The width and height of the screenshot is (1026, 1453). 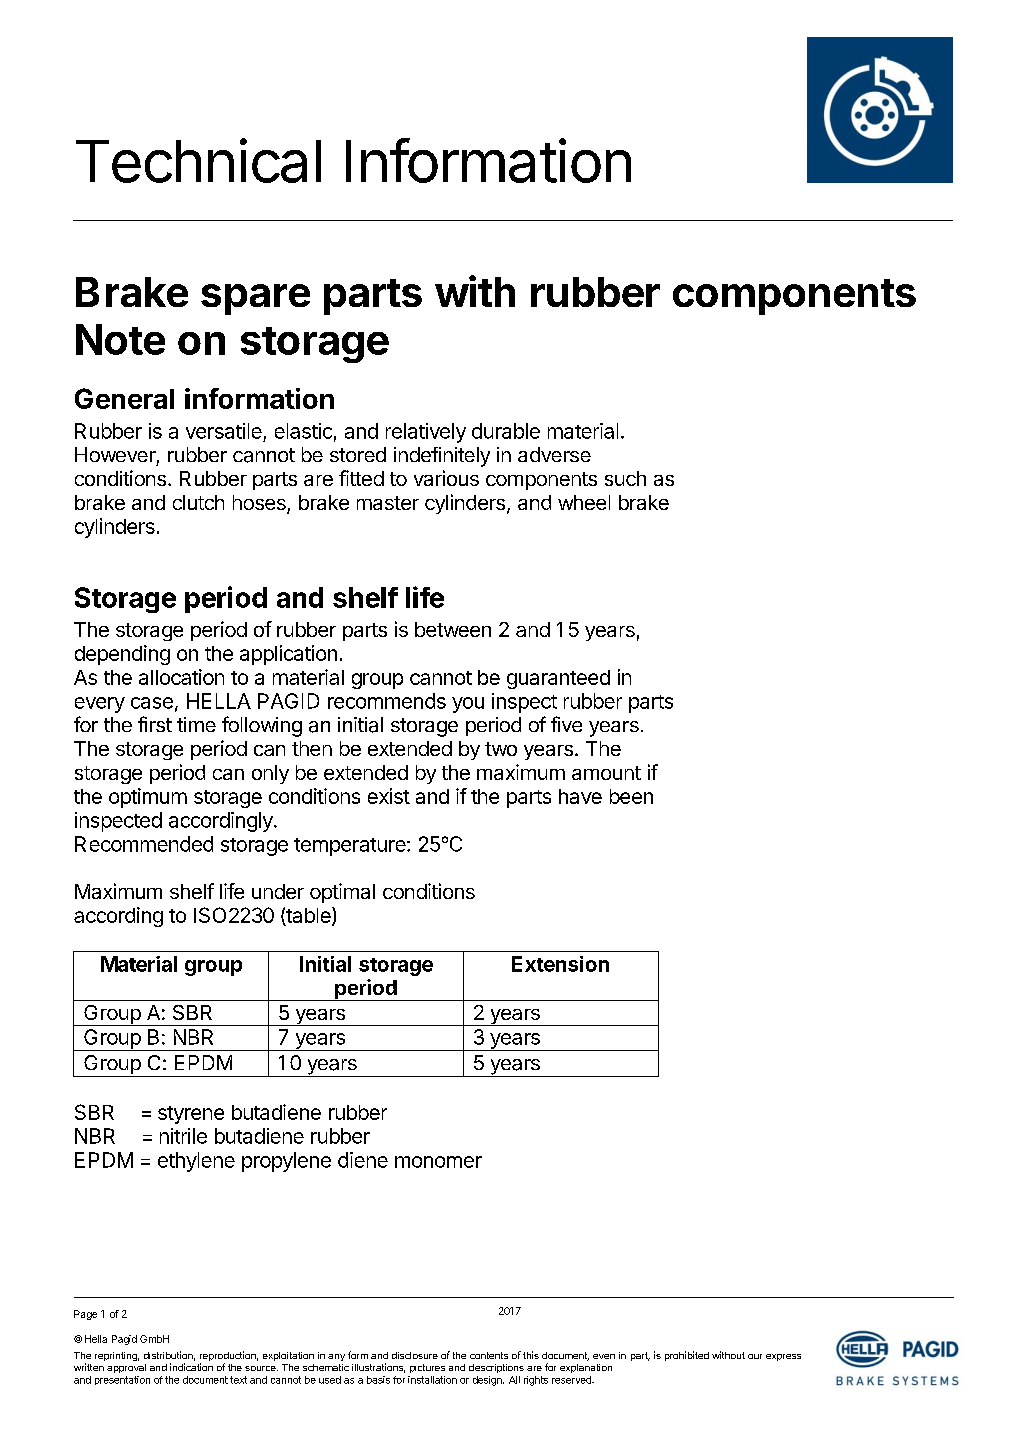 What do you see at coordinates (198, 502) in the screenshot?
I see `clutch` at bounding box center [198, 502].
